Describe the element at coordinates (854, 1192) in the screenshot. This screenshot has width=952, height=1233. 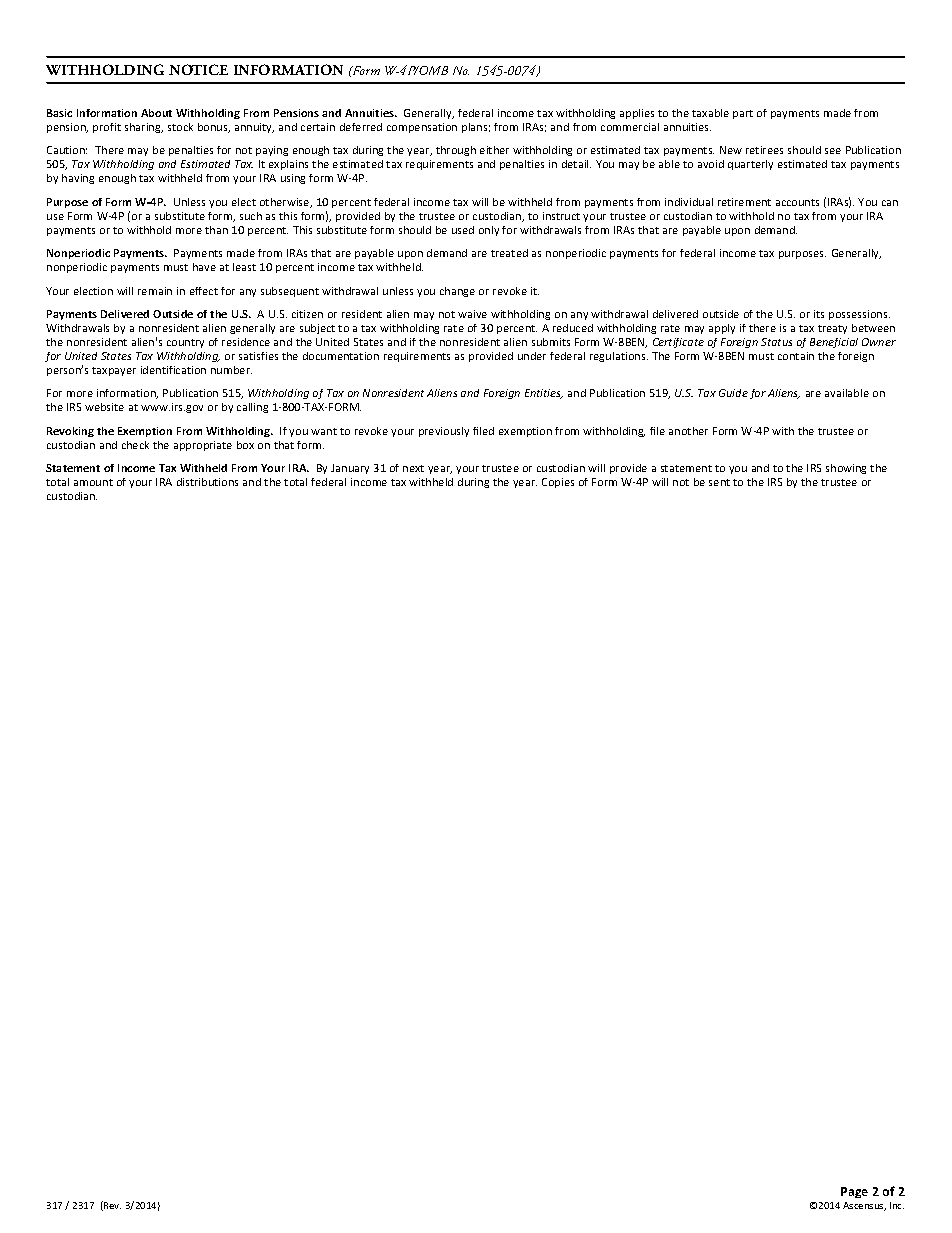
I see `Page` at that location.
